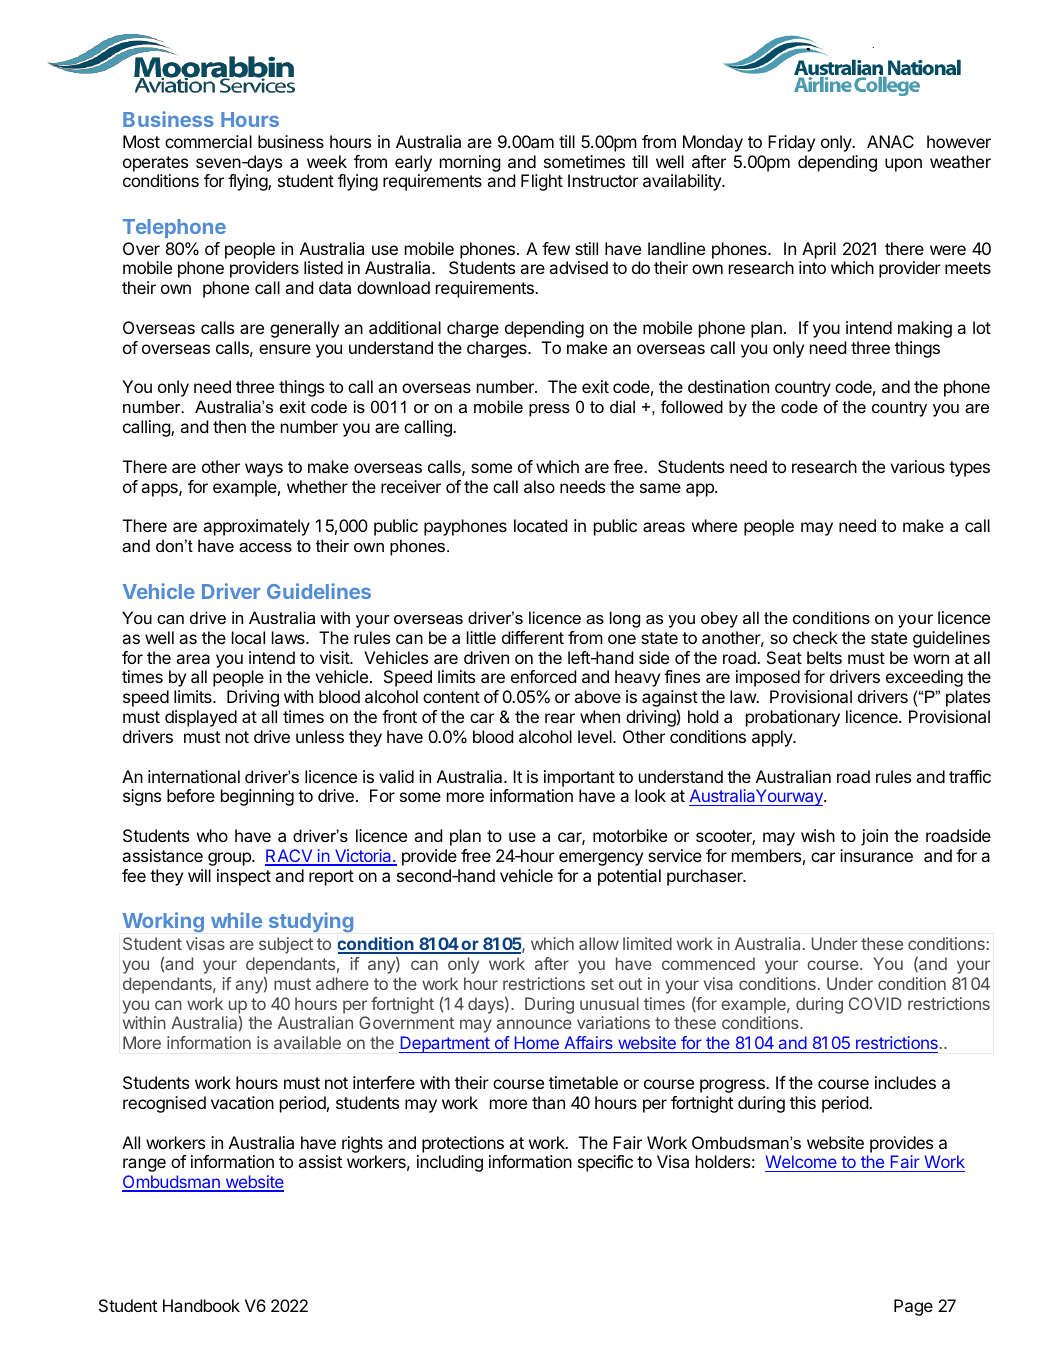  I want to click on range, so click(144, 1165).
